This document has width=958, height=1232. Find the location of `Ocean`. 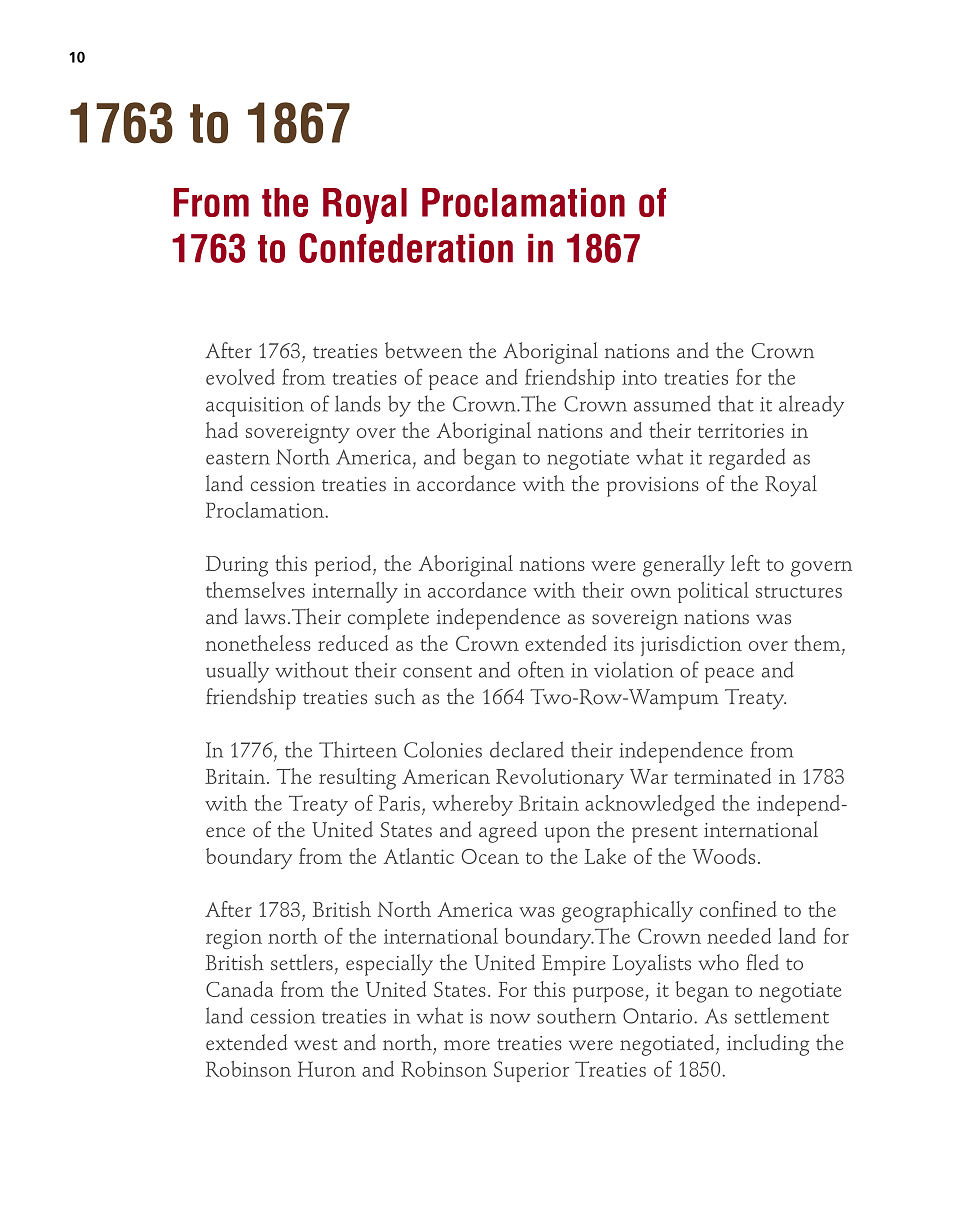

Ocean is located at coordinates (490, 856).
